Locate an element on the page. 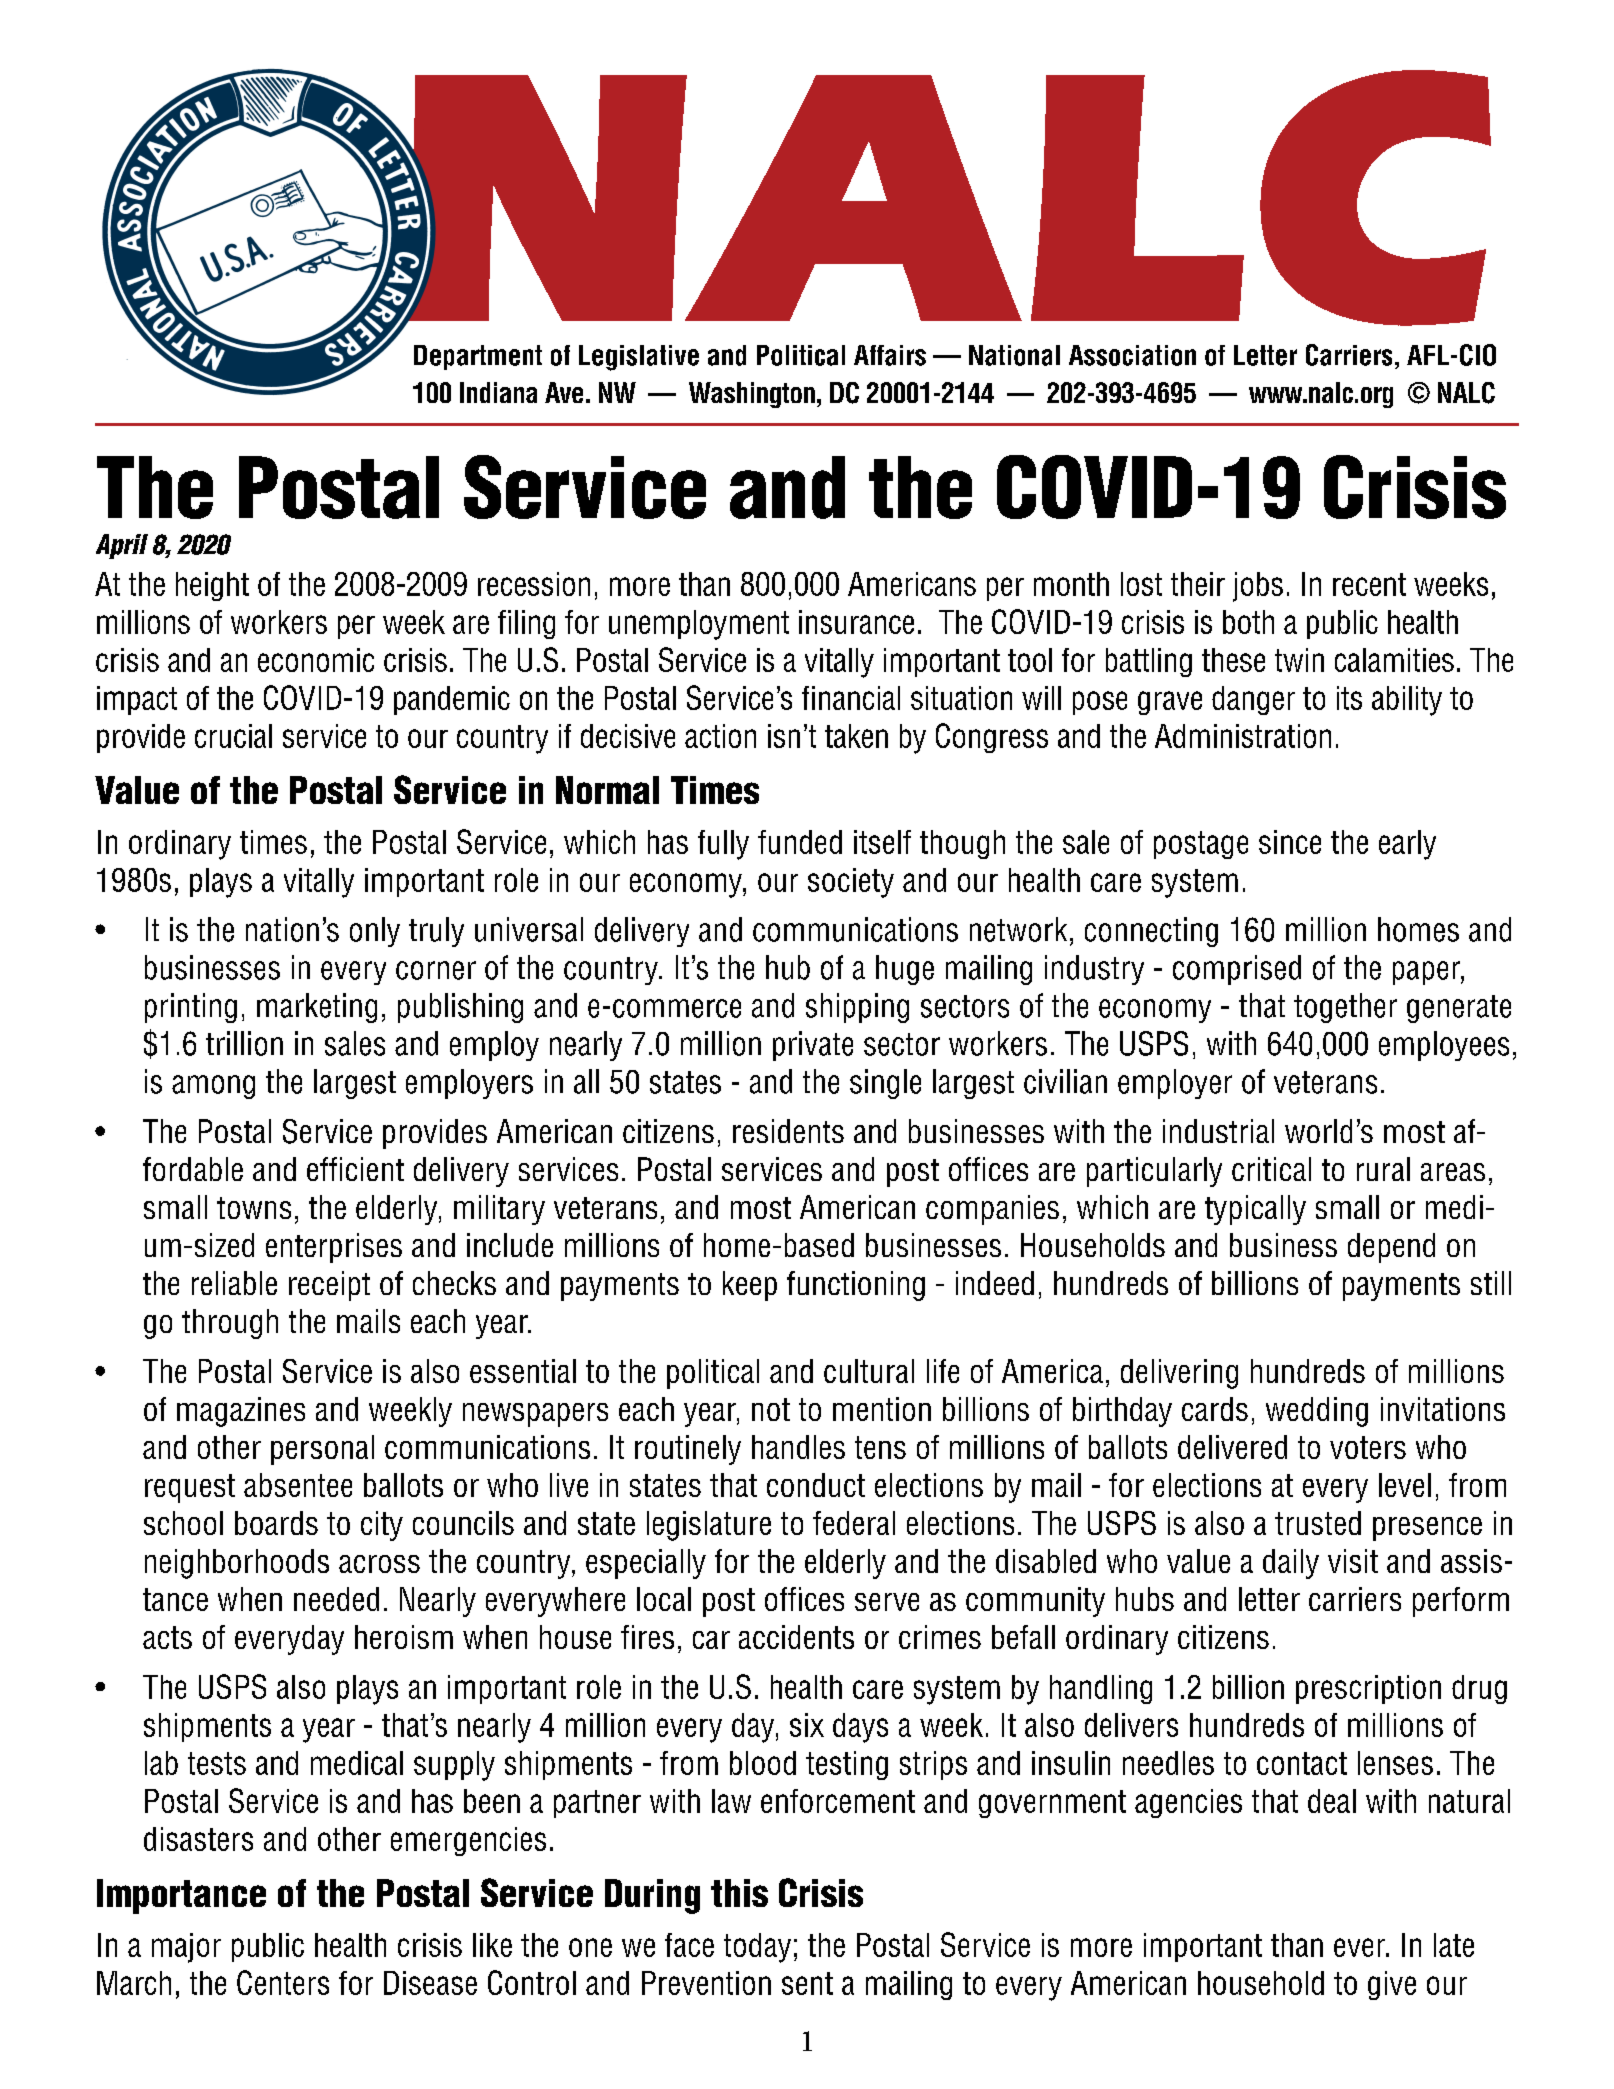 The width and height of the page is (1614, 2089). critical is located at coordinates (1271, 1169).
